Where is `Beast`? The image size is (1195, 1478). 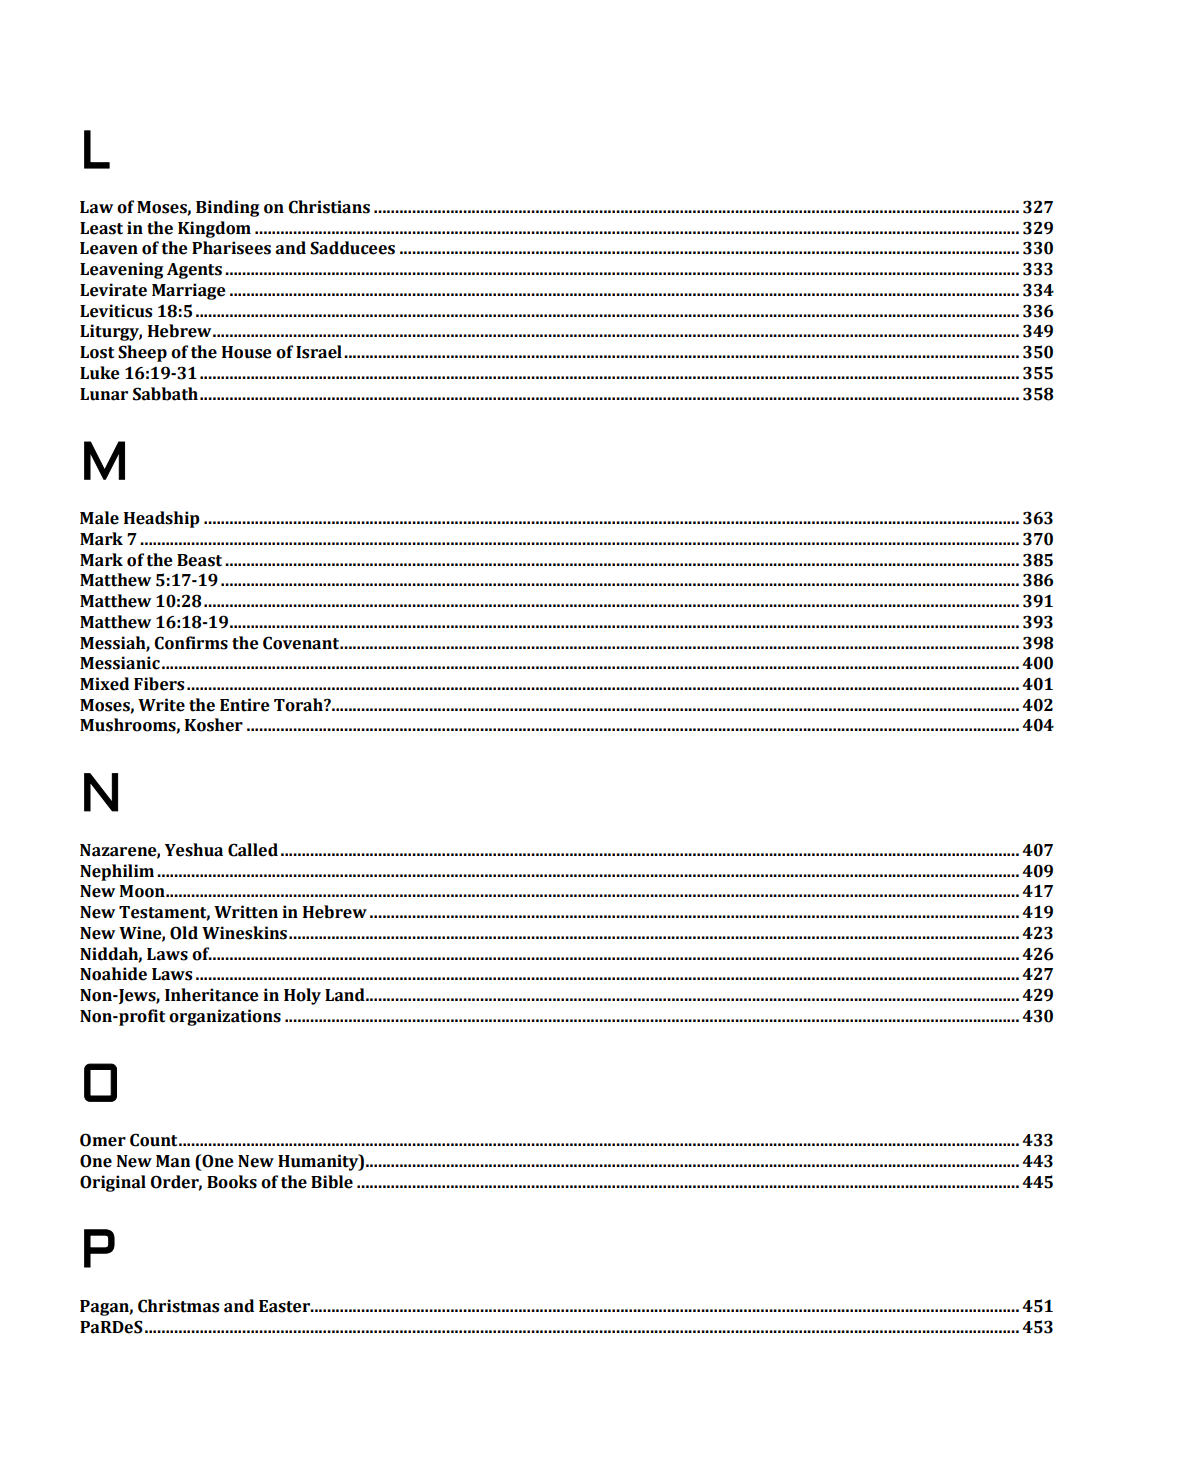
Beast is located at coordinates (199, 560).
